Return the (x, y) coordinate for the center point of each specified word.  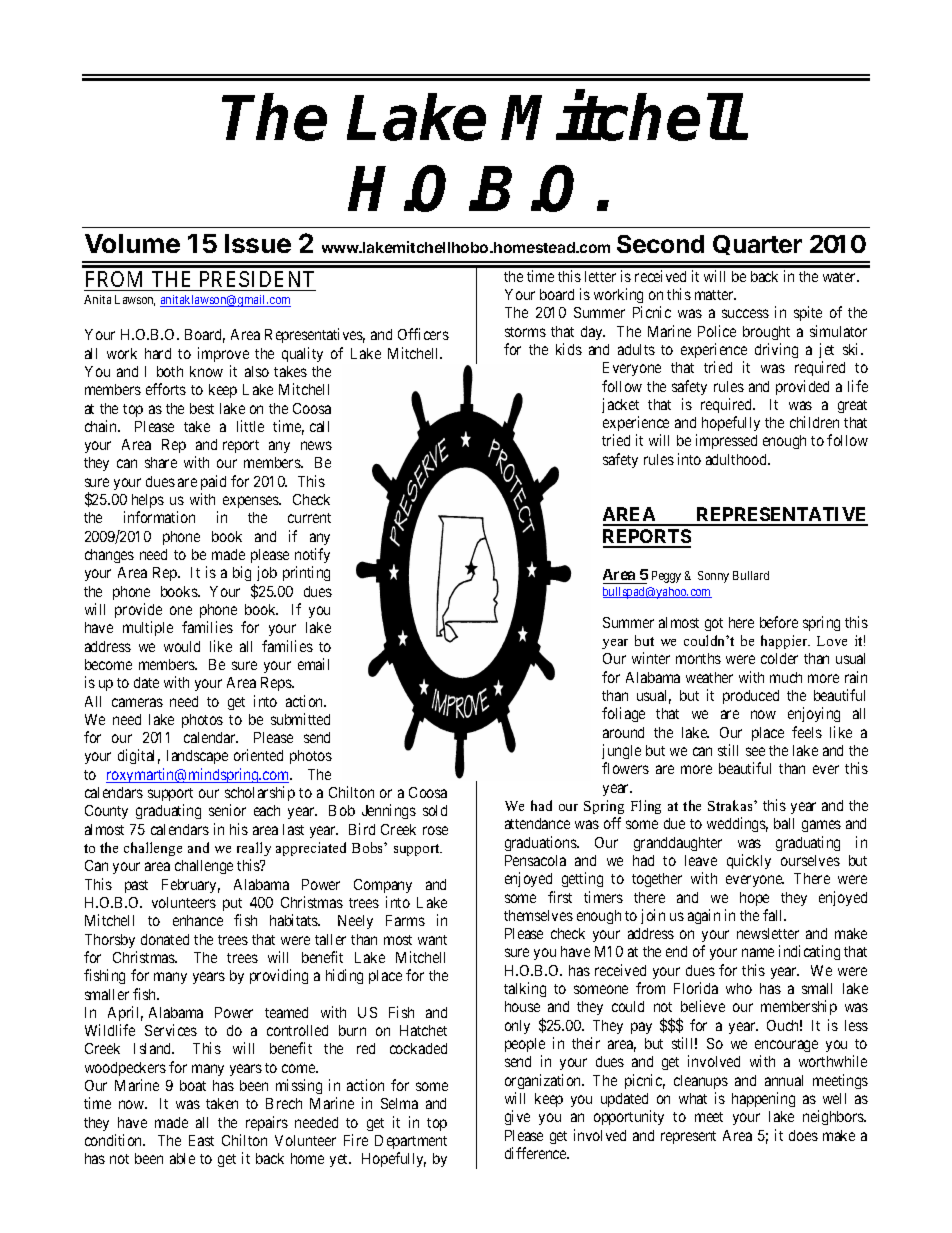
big (242, 573)
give (517, 1117)
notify (312, 555)
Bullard (751, 575)
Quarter (757, 245)
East (201, 1140)
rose (435, 830)
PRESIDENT (256, 281)
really (254, 849)
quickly (749, 861)
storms (525, 332)
